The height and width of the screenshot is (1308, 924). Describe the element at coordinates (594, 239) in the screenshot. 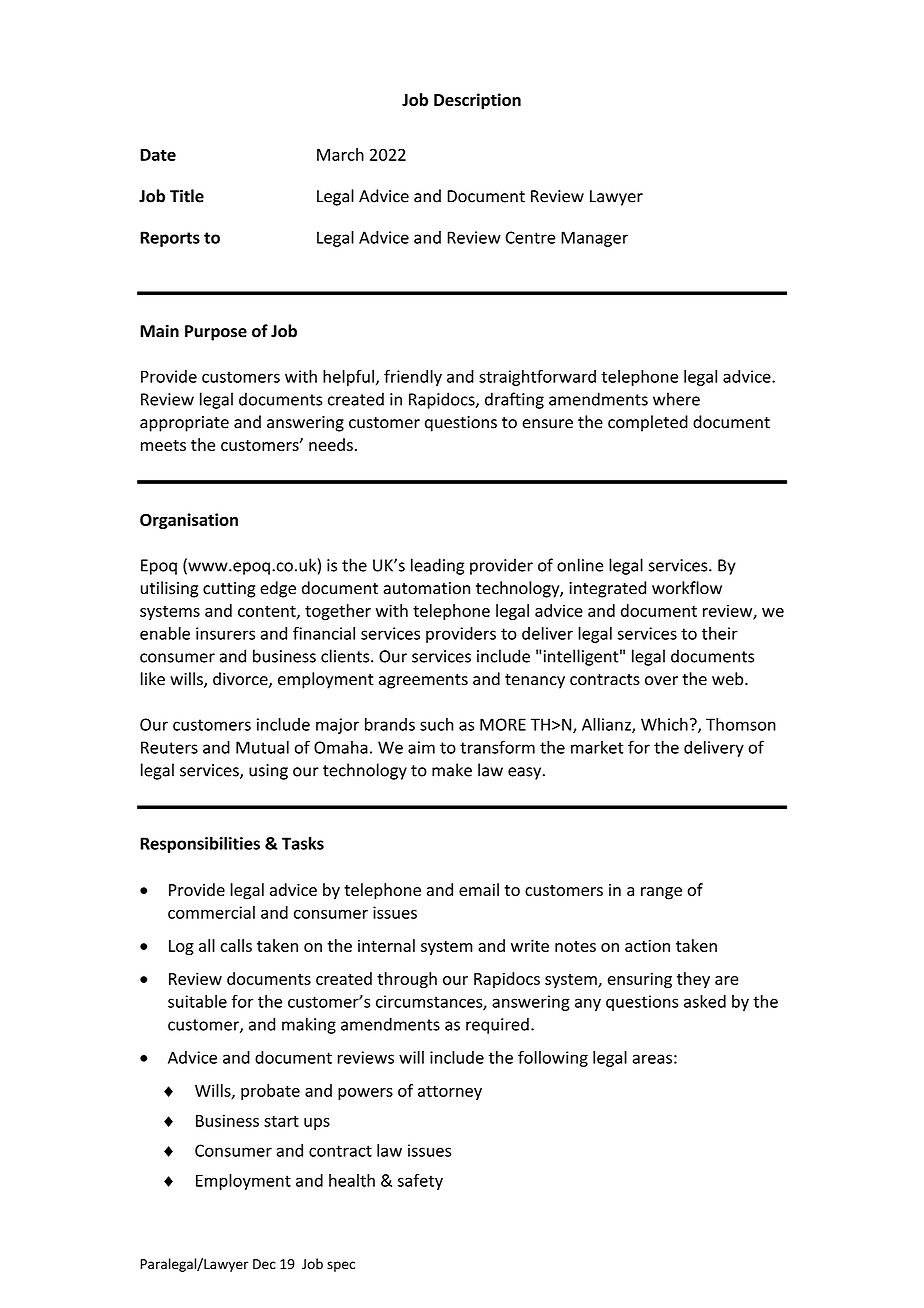

I see `Manager` at that location.
